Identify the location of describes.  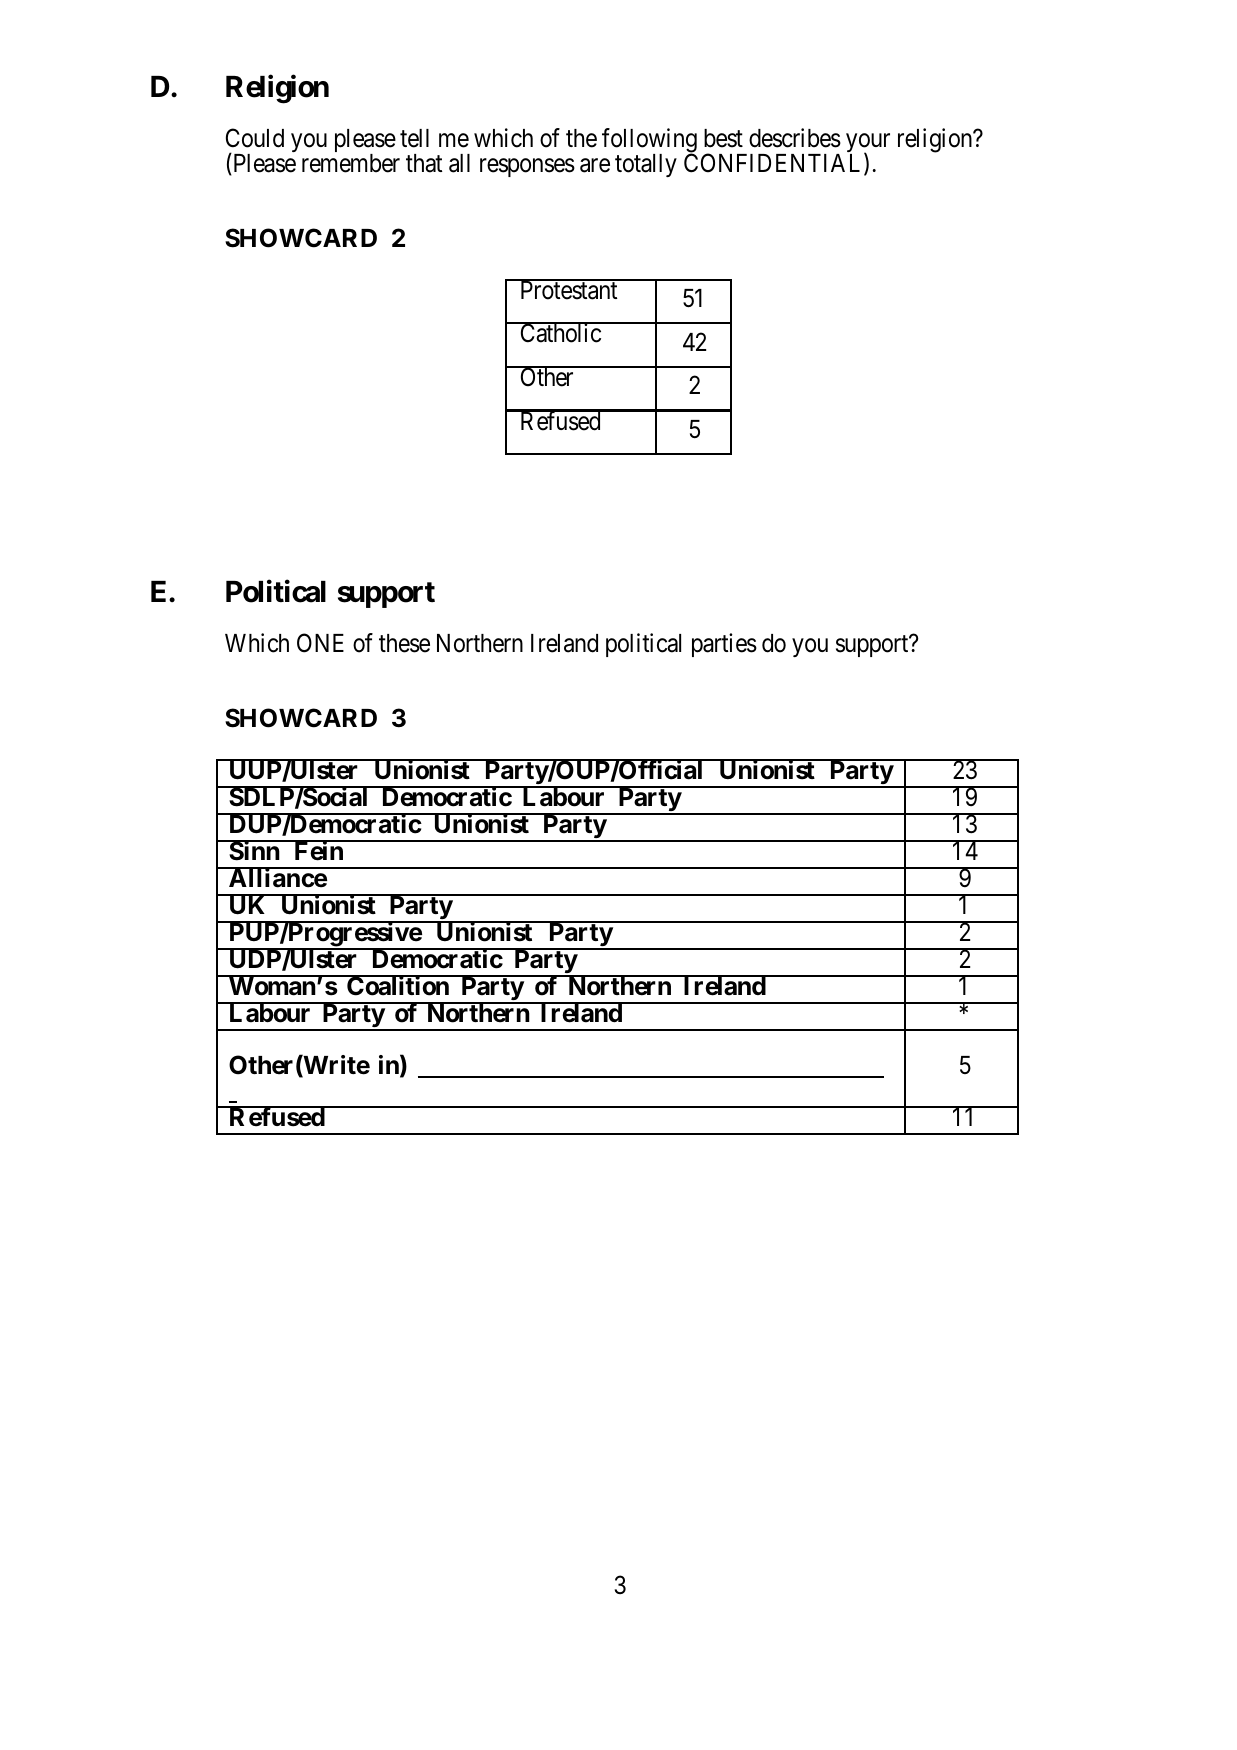
(795, 138).
